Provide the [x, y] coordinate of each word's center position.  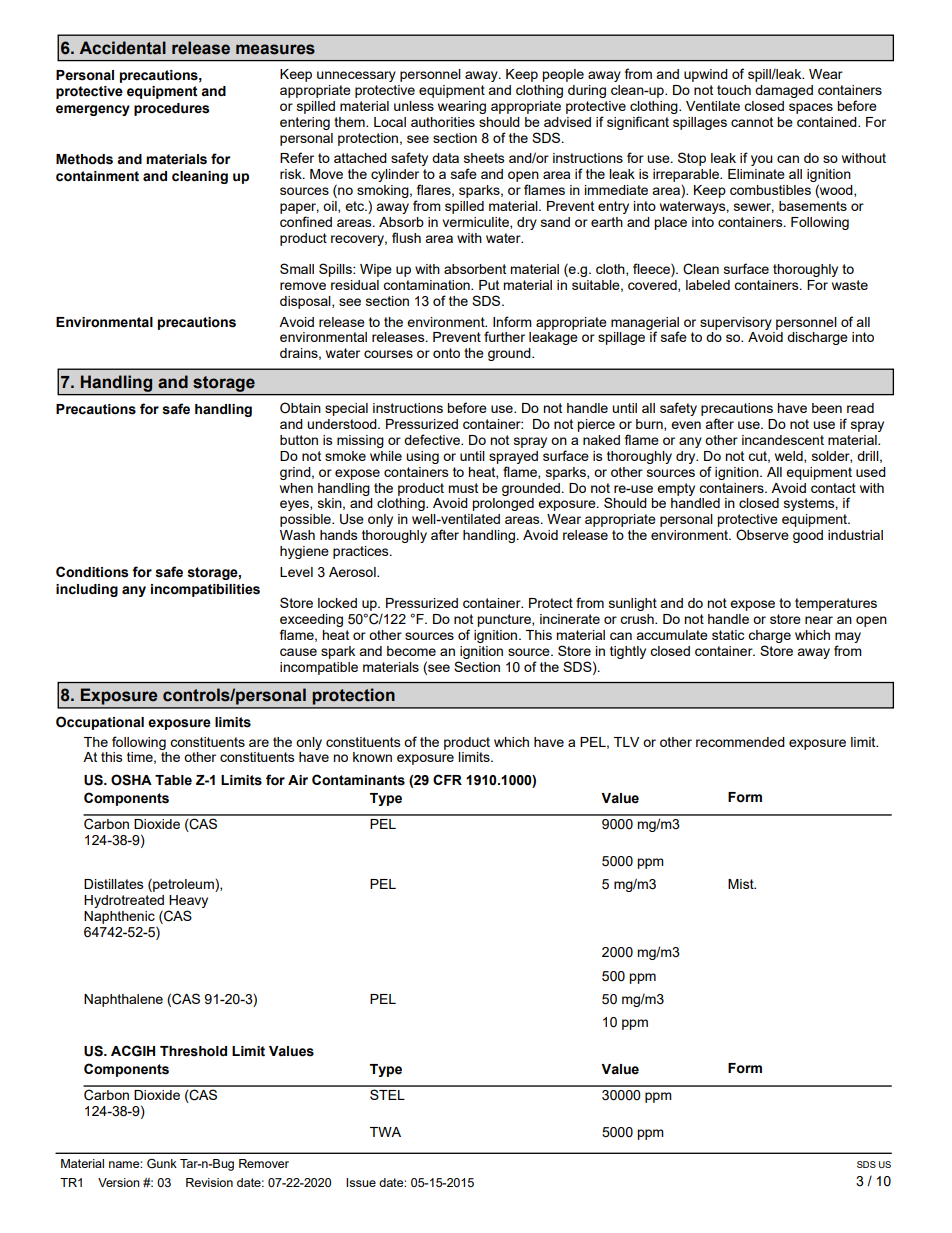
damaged [784, 91]
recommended [740, 742]
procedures [172, 109]
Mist [742, 884]
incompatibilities [205, 590]
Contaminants [358, 780]
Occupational [100, 723]
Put [489, 285]
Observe [762, 535]
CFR [447, 779]
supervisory [736, 323]
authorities [443, 122]
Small [297, 268]
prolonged [503, 504]
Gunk [162, 1163]
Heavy [188, 901]
